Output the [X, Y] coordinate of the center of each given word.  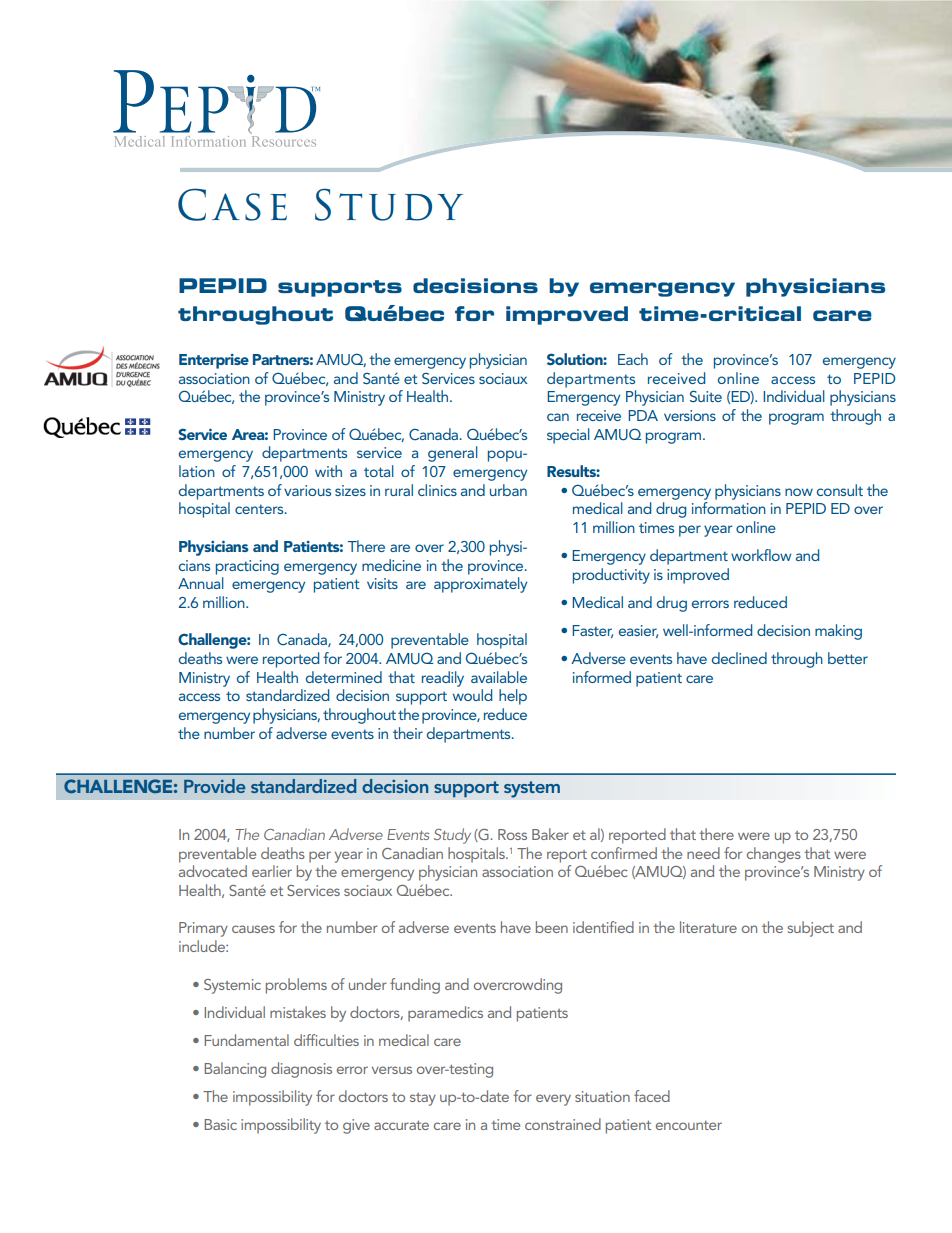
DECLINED [739, 658]
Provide [214, 786]
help [513, 697]
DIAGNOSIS [301, 1070]
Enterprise [214, 361]
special [568, 436]
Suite [706, 396]
